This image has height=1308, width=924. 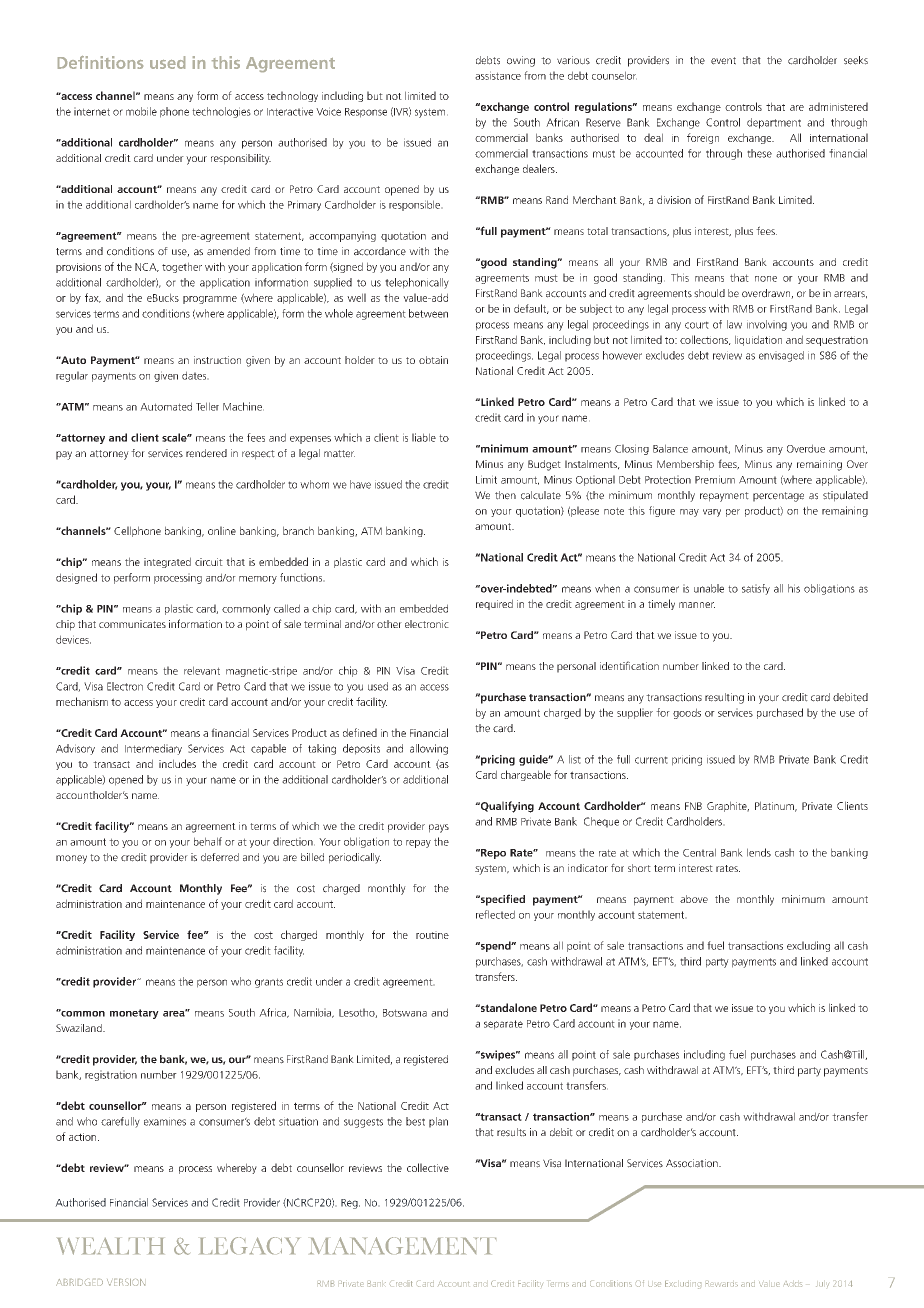 What do you see at coordinates (759, 852) in the image?
I see `lends` at bounding box center [759, 852].
